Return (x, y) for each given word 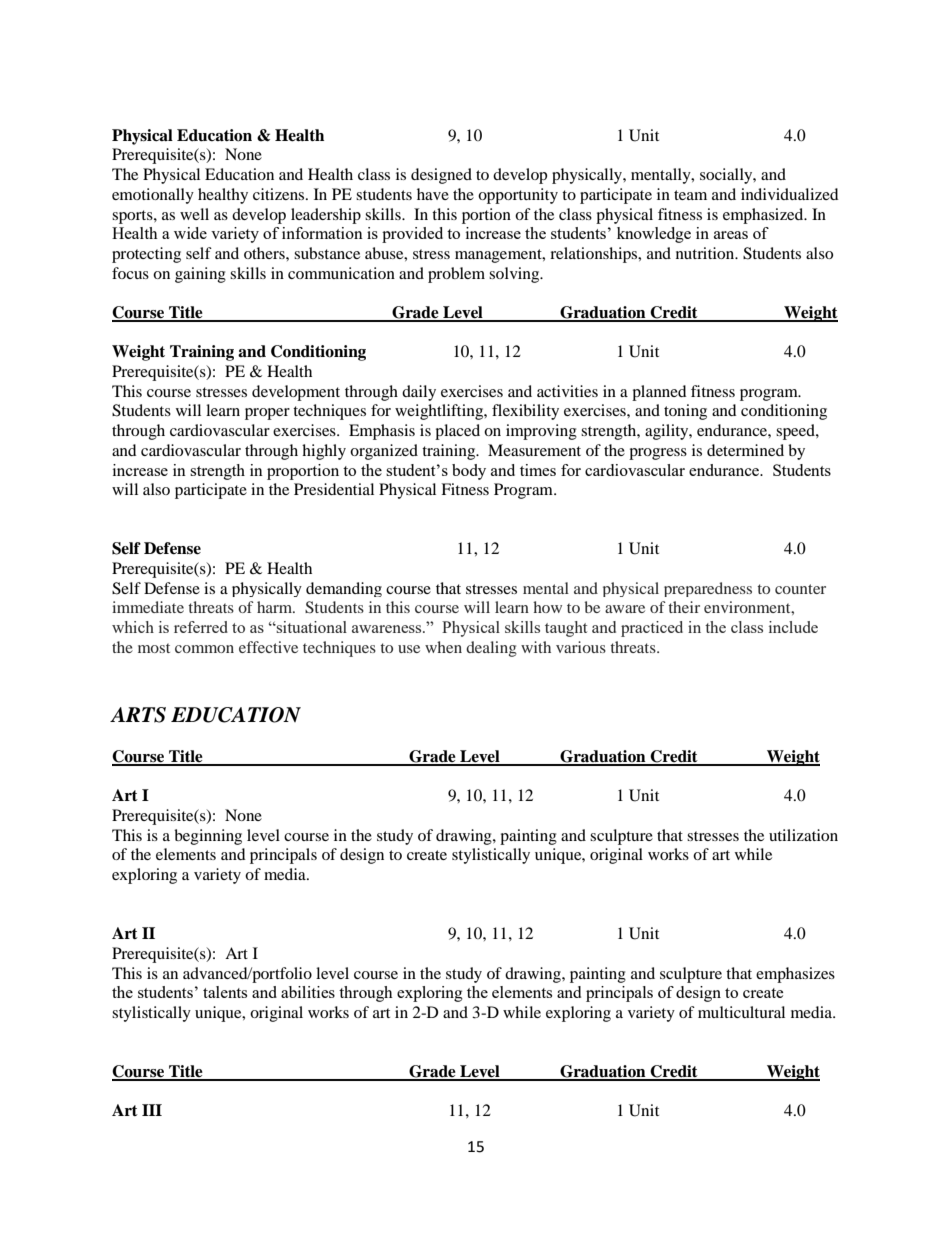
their (684, 607)
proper (267, 414)
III (152, 1110)
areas (731, 235)
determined (745, 450)
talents (225, 992)
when (443, 647)
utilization (803, 835)
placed (457, 432)
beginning (208, 837)
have (433, 194)
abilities (308, 992)
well (194, 214)
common (204, 649)
